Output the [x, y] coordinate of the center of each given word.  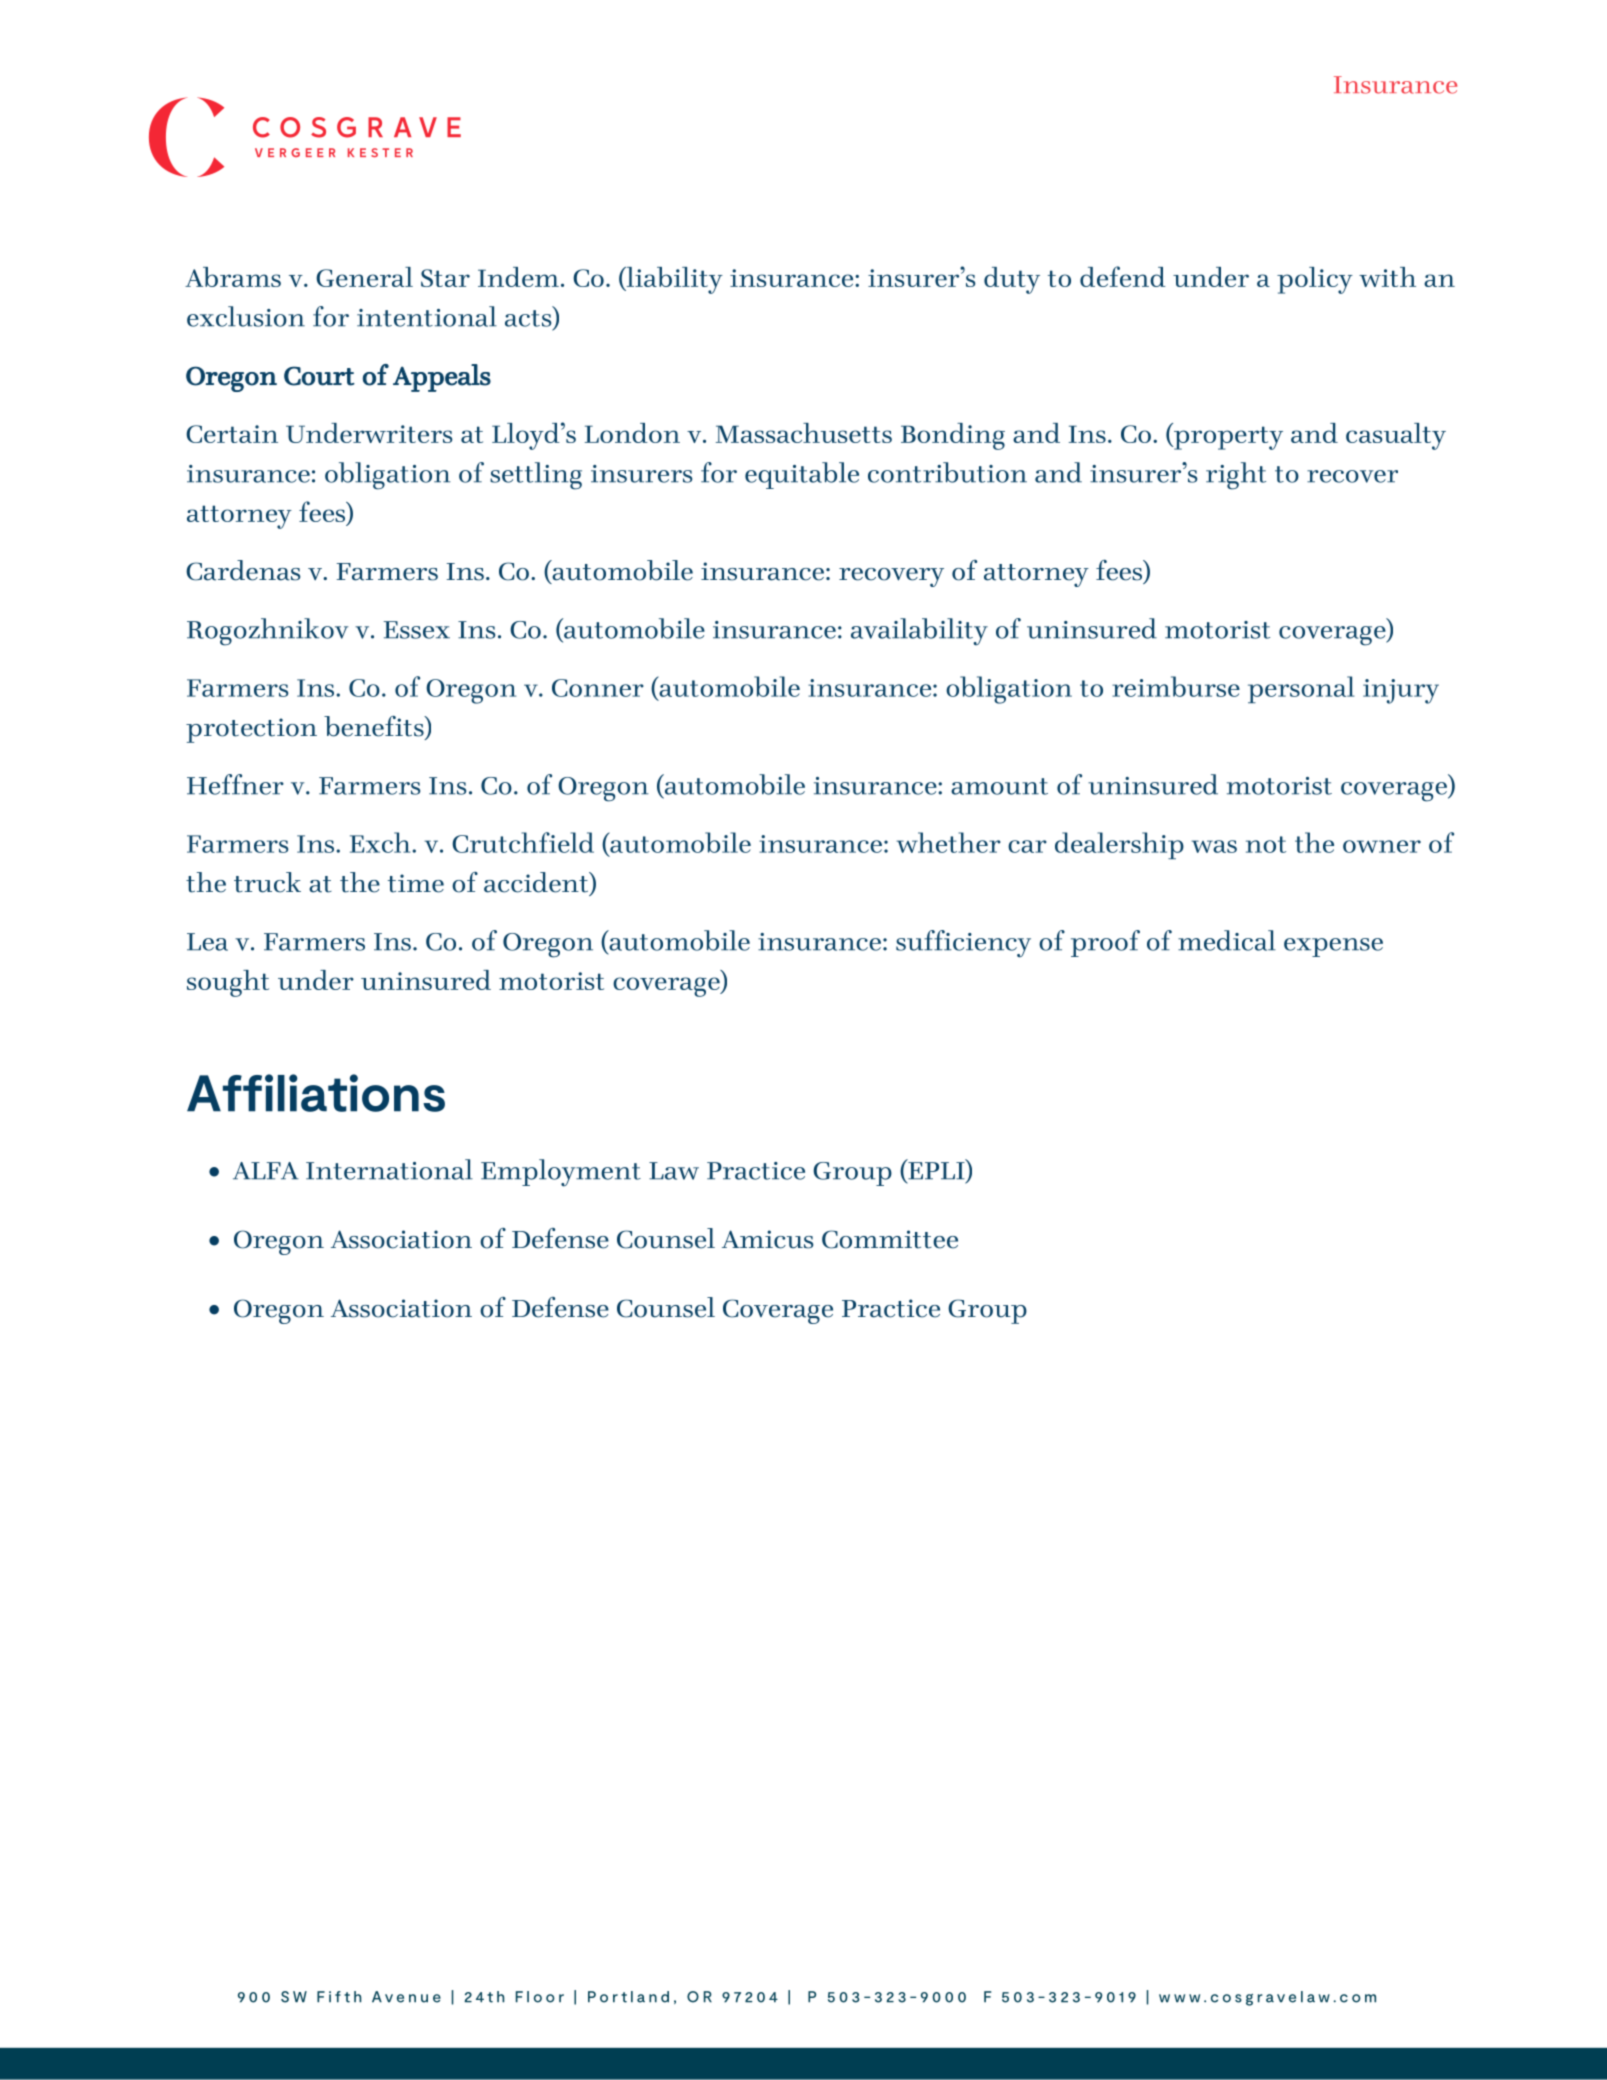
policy [1315, 280]
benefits [375, 726]
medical [1227, 940]
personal [1301, 689]
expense [1333, 947]
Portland [628, 1997]
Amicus [767, 1239]
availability [919, 632]
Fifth [339, 1997]
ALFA [266, 1171]
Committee [890, 1239]
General [364, 277]
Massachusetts [804, 433]
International [389, 1169]
